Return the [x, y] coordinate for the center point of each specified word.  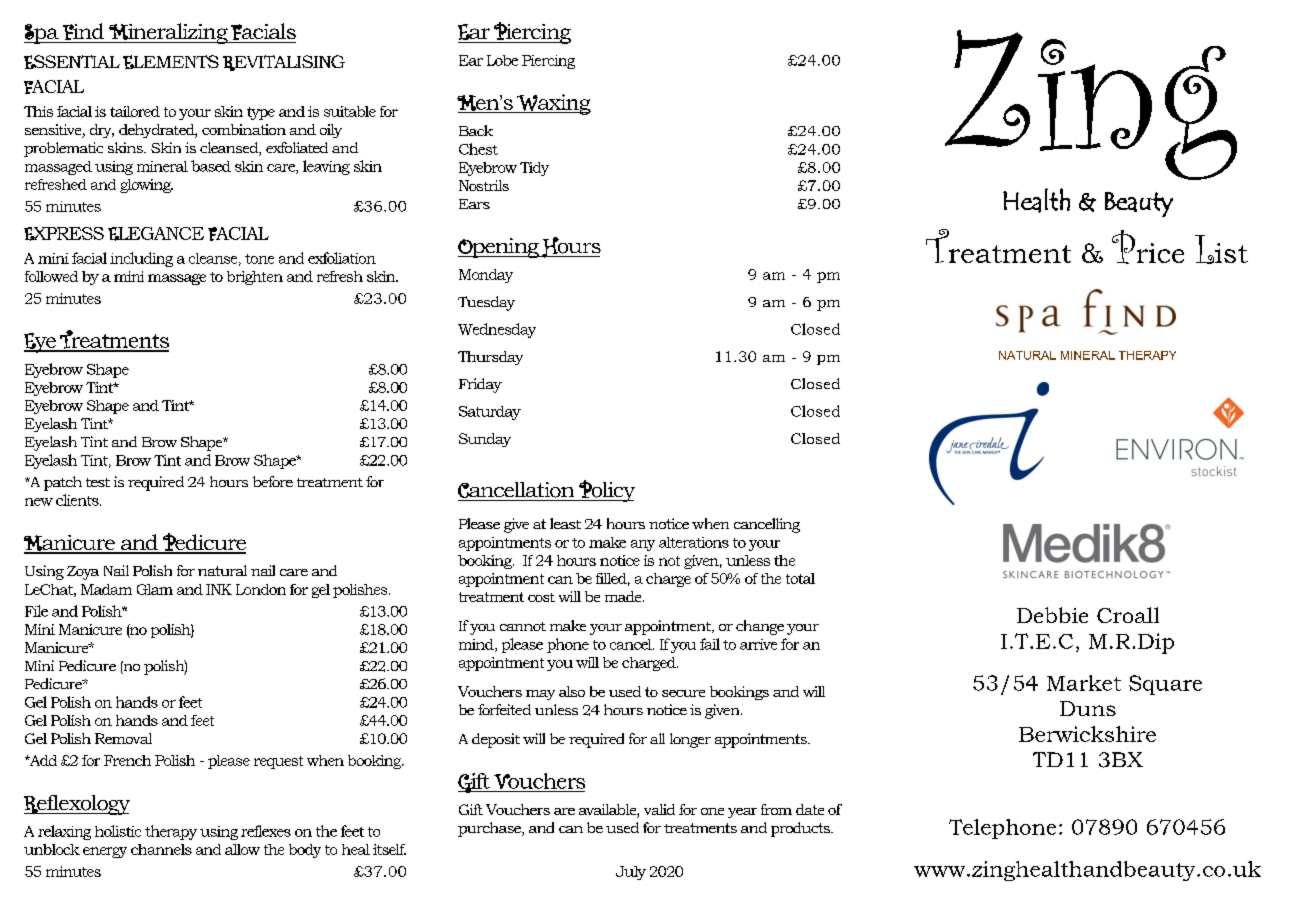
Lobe [502, 60]
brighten [255, 278]
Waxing [553, 104]
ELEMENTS [171, 62]
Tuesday [486, 303]
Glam [155, 589]
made [624, 596]
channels [161, 849]
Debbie [1052, 615]
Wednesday [497, 330]
